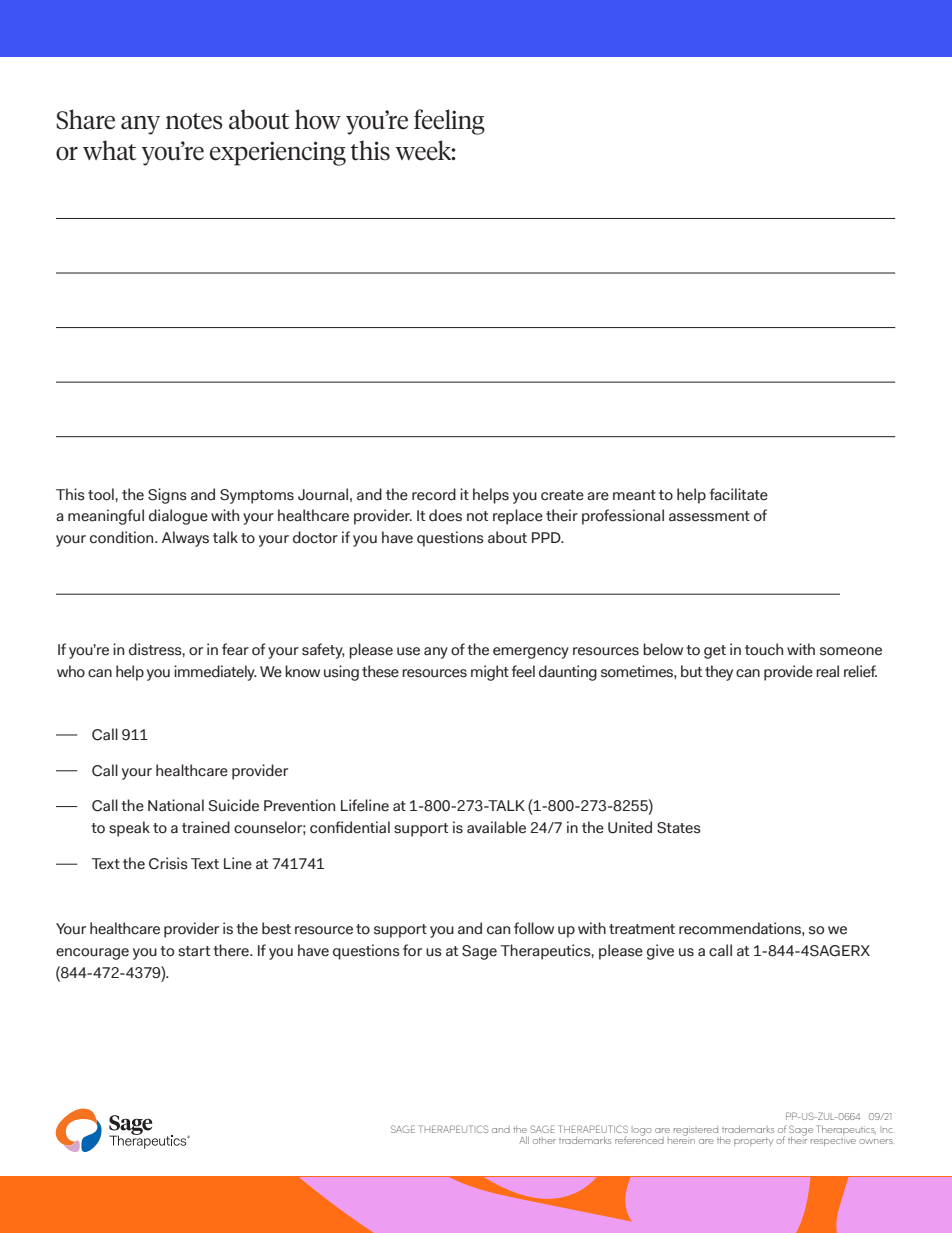 This screenshot has height=1233, width=952. Describe the element at coordinates (496, 827) in the screenshot. I see `available` at that location.
